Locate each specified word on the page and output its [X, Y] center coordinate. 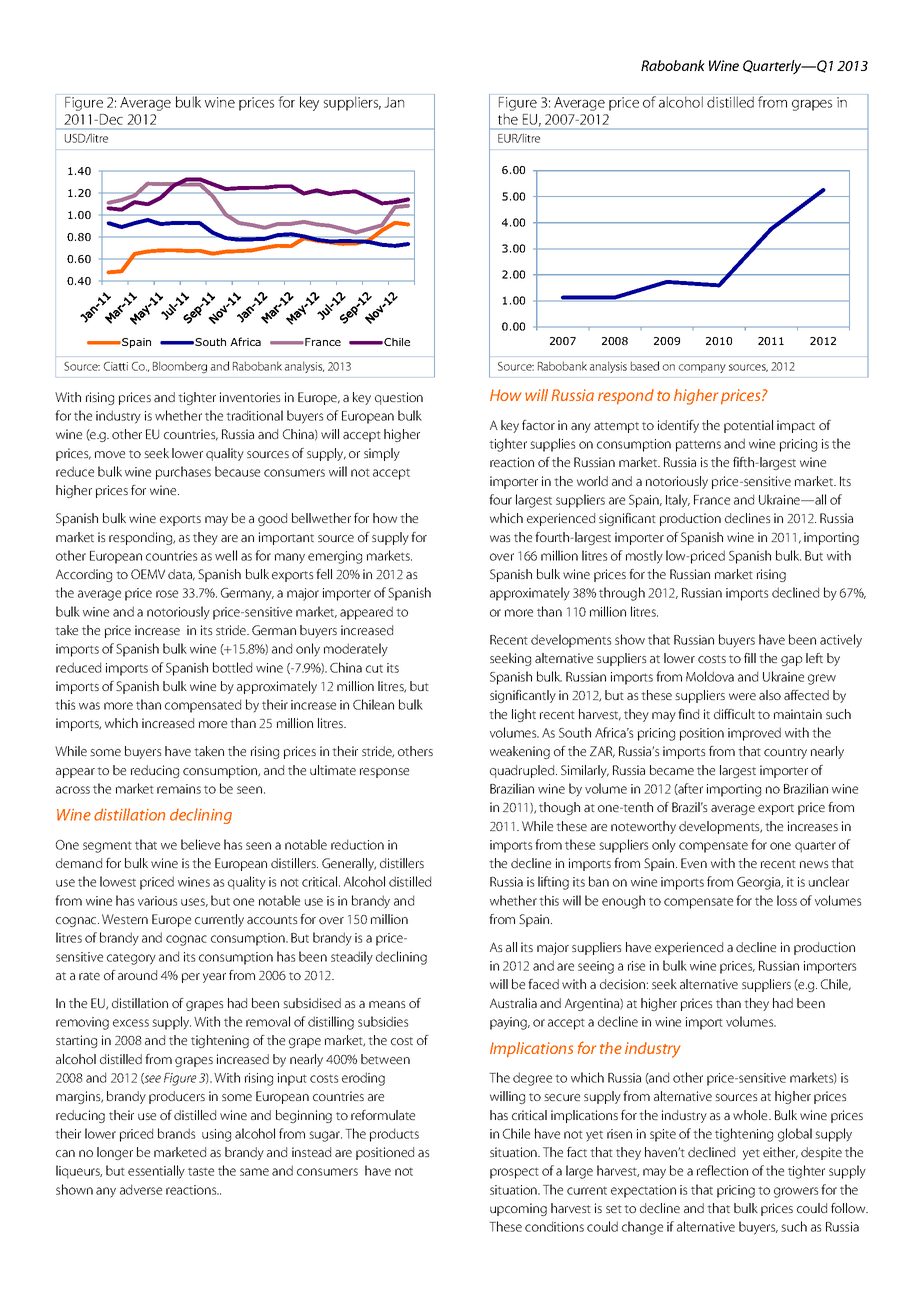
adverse [141, 1189]
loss [787, 900]
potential [748, 426]
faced [543, 984]
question [399, 398]
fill [750, 658]
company [702, 368]
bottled [232, 667]
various [157, 901]
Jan [394, 102]
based [645, 366]
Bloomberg [180, 367]
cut [374, 668]
